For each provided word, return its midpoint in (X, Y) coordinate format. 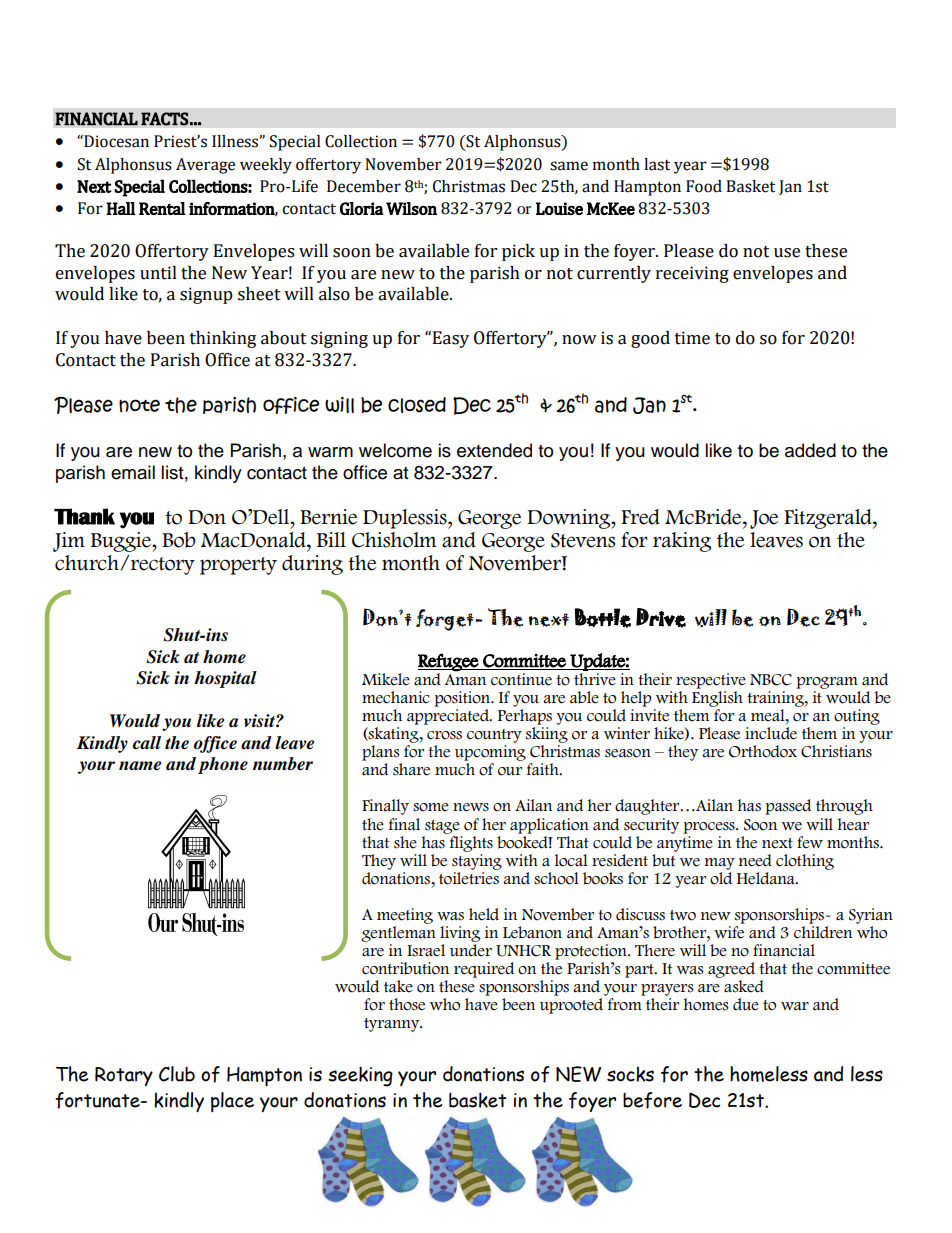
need (755, 860)
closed (417, 405)
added (810, 450)
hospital (225, 679)
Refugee (449, 662)
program (827, 683)
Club (177, 1074)
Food (704, 186)
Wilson (411, 208)
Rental (162, 208)
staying (477, 862)
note (139, 405)
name (140, 766)
